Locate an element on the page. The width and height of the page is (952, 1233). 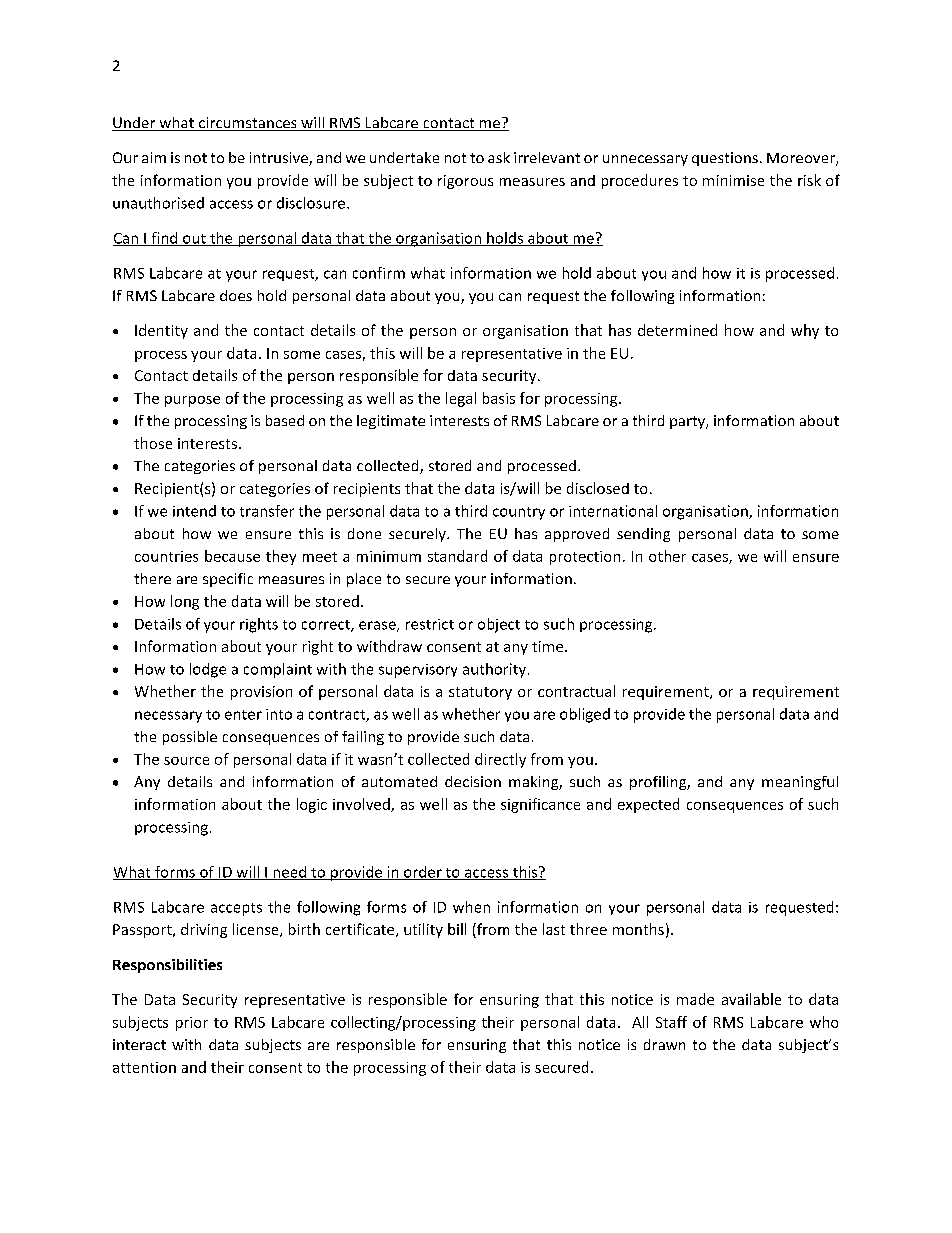
questions is located at coordinates (725, 159).
